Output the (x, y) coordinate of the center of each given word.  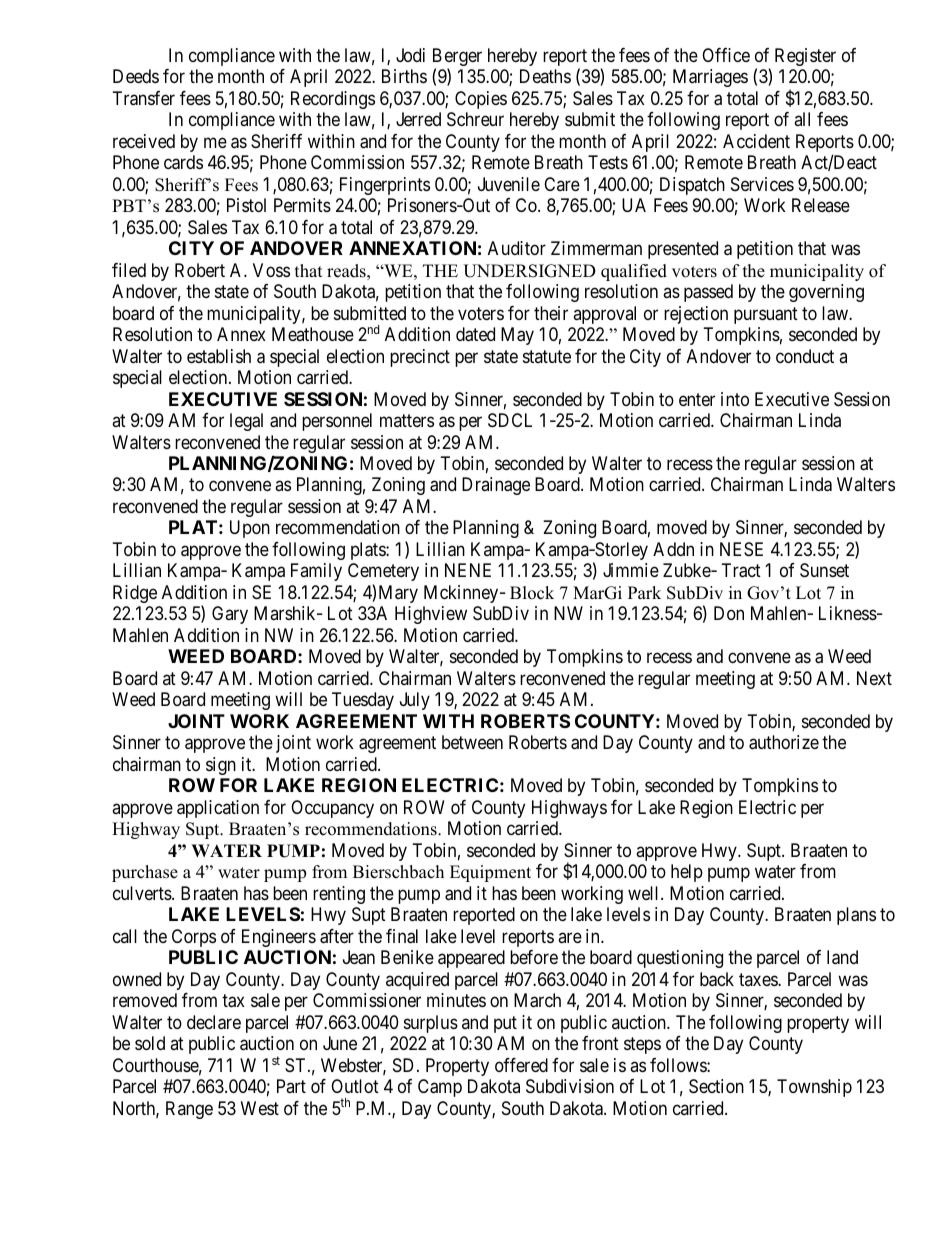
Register (805, 57)
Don (729, 613)
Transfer (144, 98)
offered (521, 1065)
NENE (468, 570)
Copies (481, 100)
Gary (230, 615)
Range (189, 1110)
